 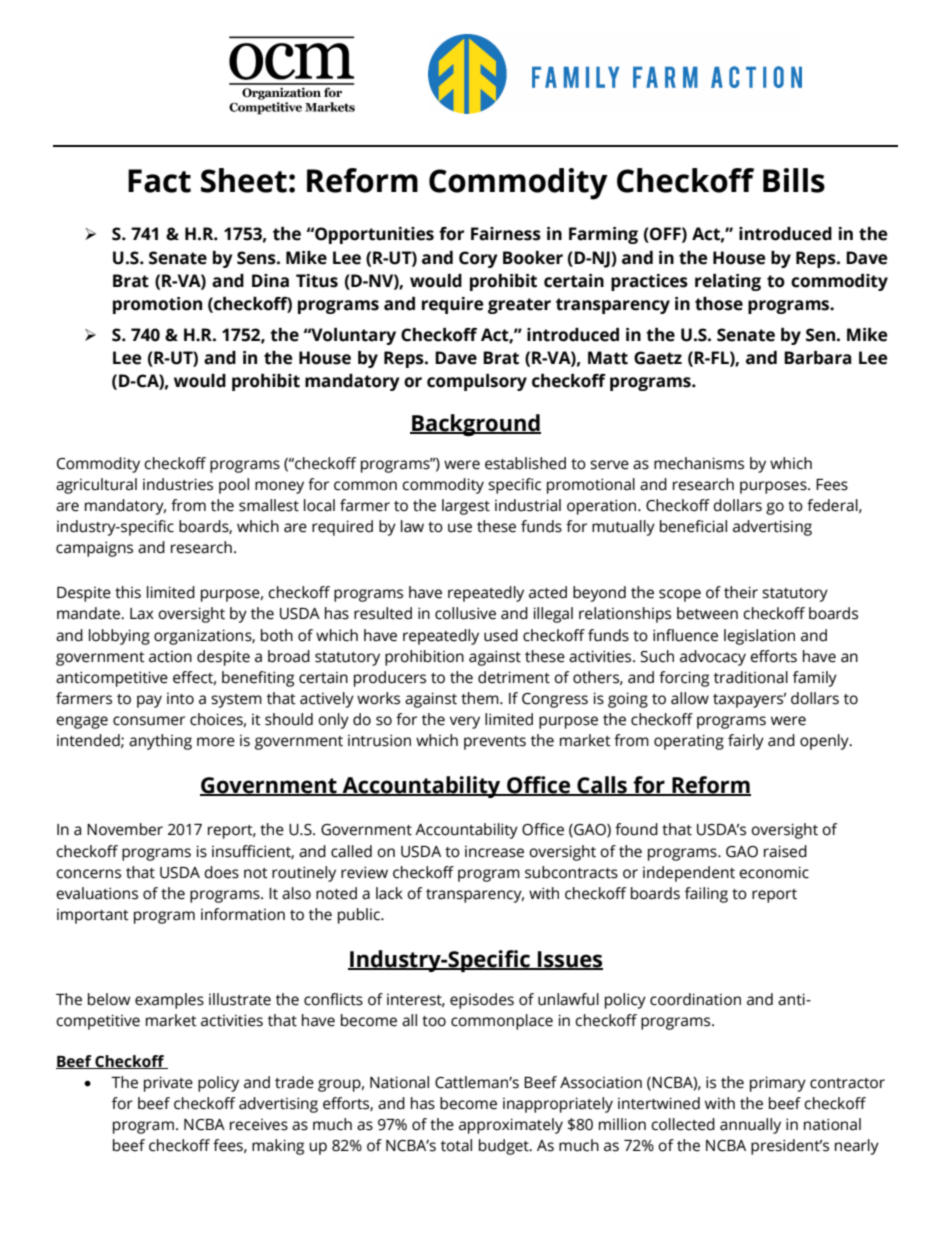 What do you see at coordinates (693, 526) in the image?
I see `beneficial` at bounding box center [693, 526].
